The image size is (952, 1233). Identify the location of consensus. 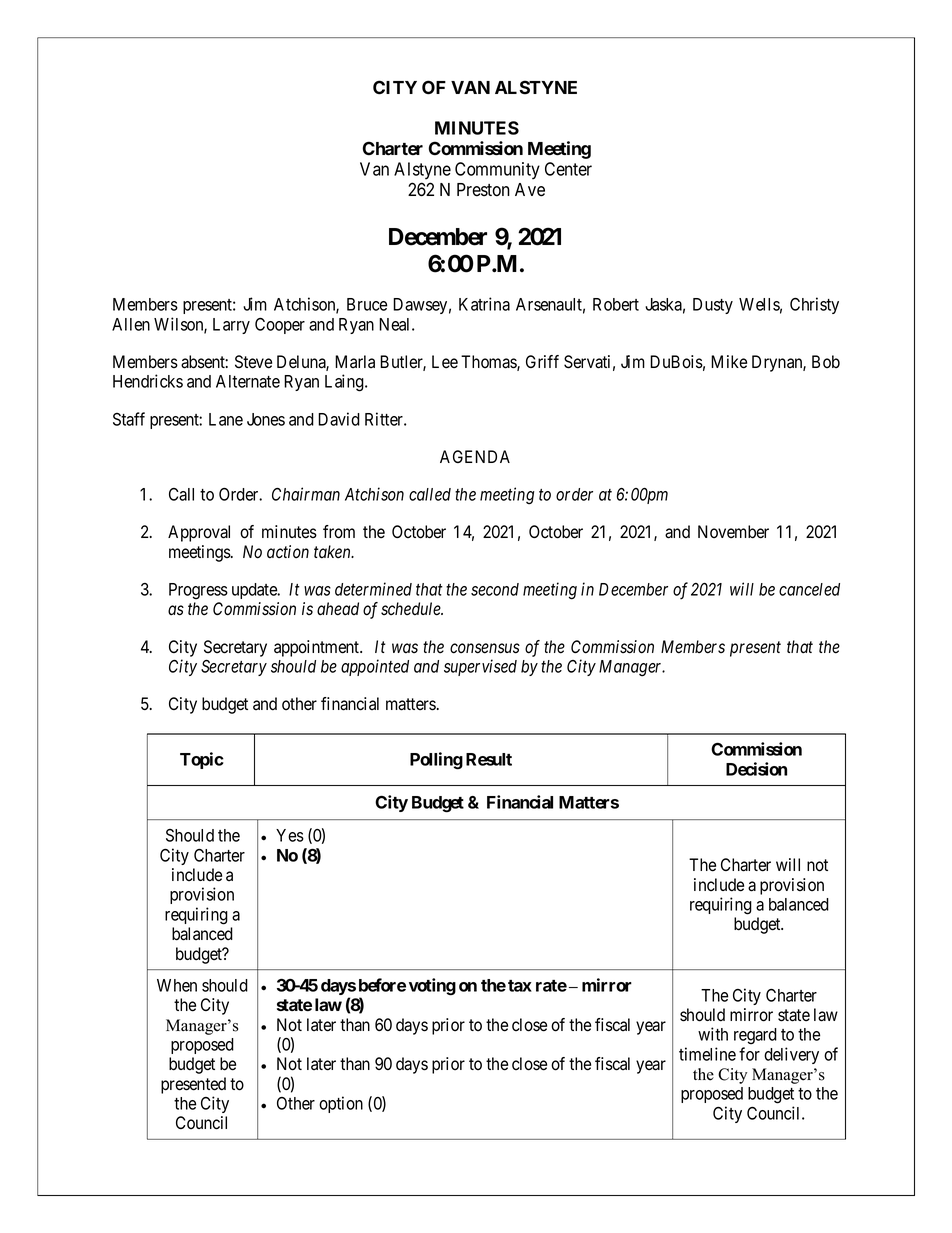
(485, 648).
